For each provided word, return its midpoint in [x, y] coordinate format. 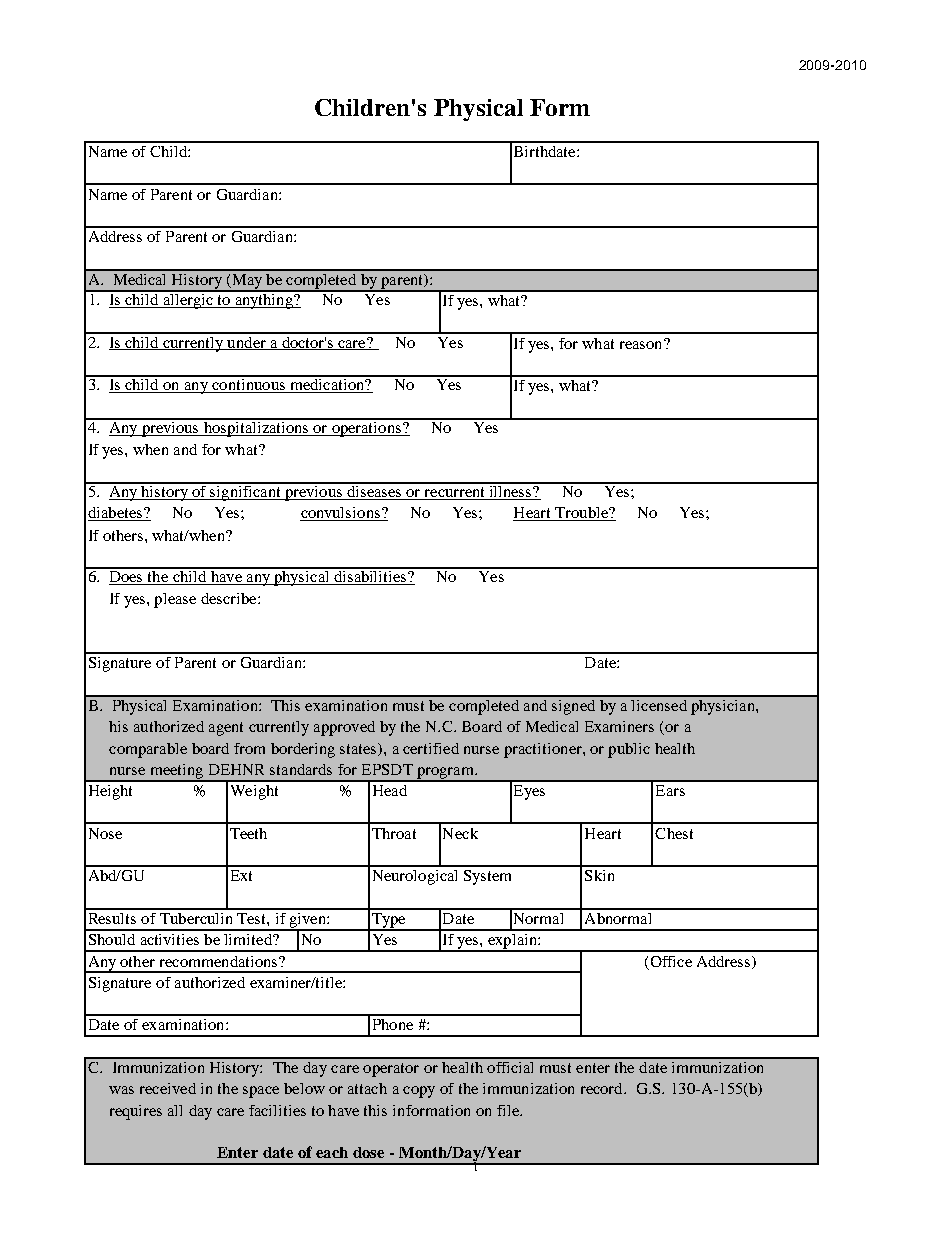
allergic [188, 300]
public [629, 750]
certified [431, 748]
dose [368, 1152]
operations [366, 428]
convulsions [341, 514]
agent [226, 729]
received [168, 1088]
